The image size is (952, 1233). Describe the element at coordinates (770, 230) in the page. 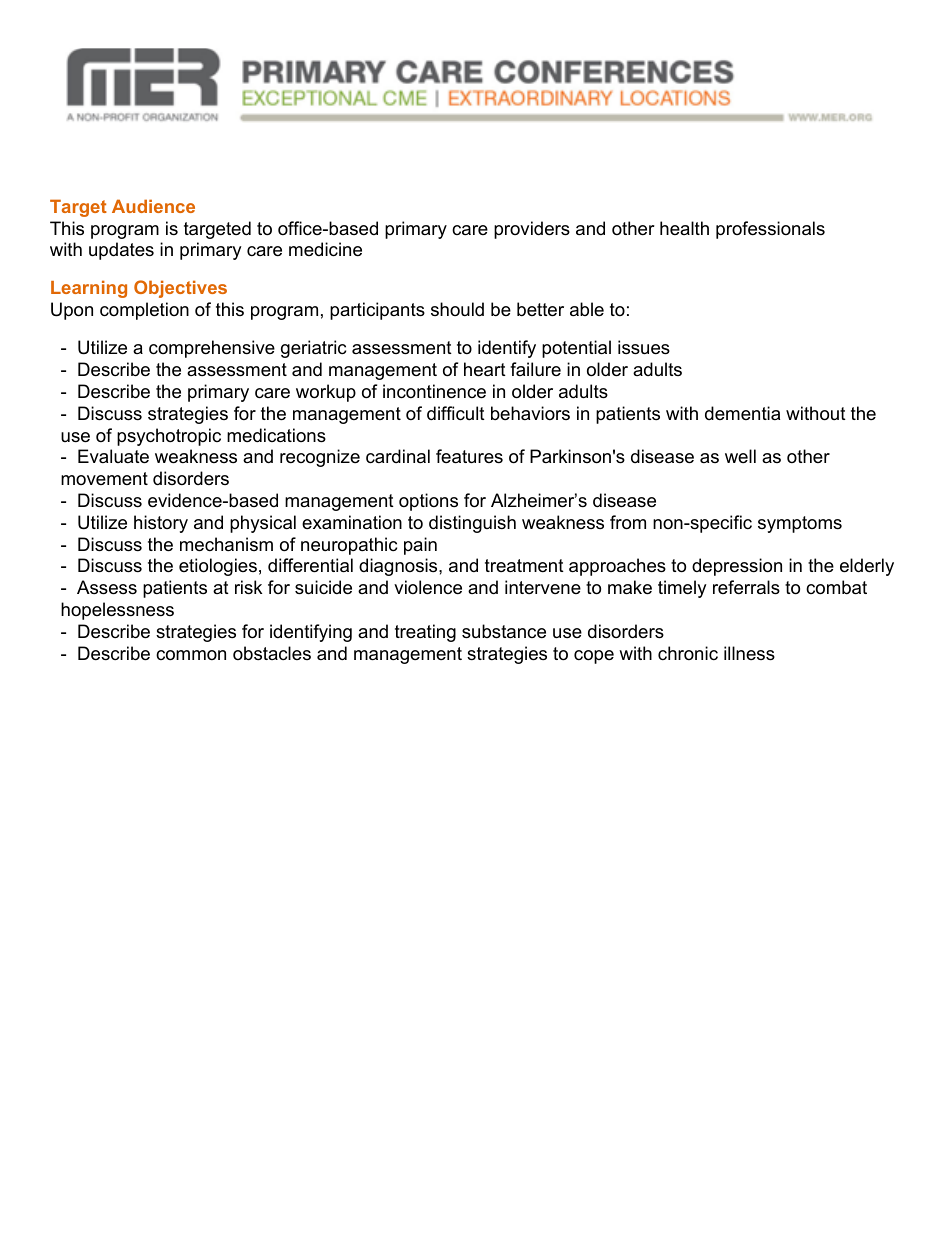

I see `professionals` at that location.
